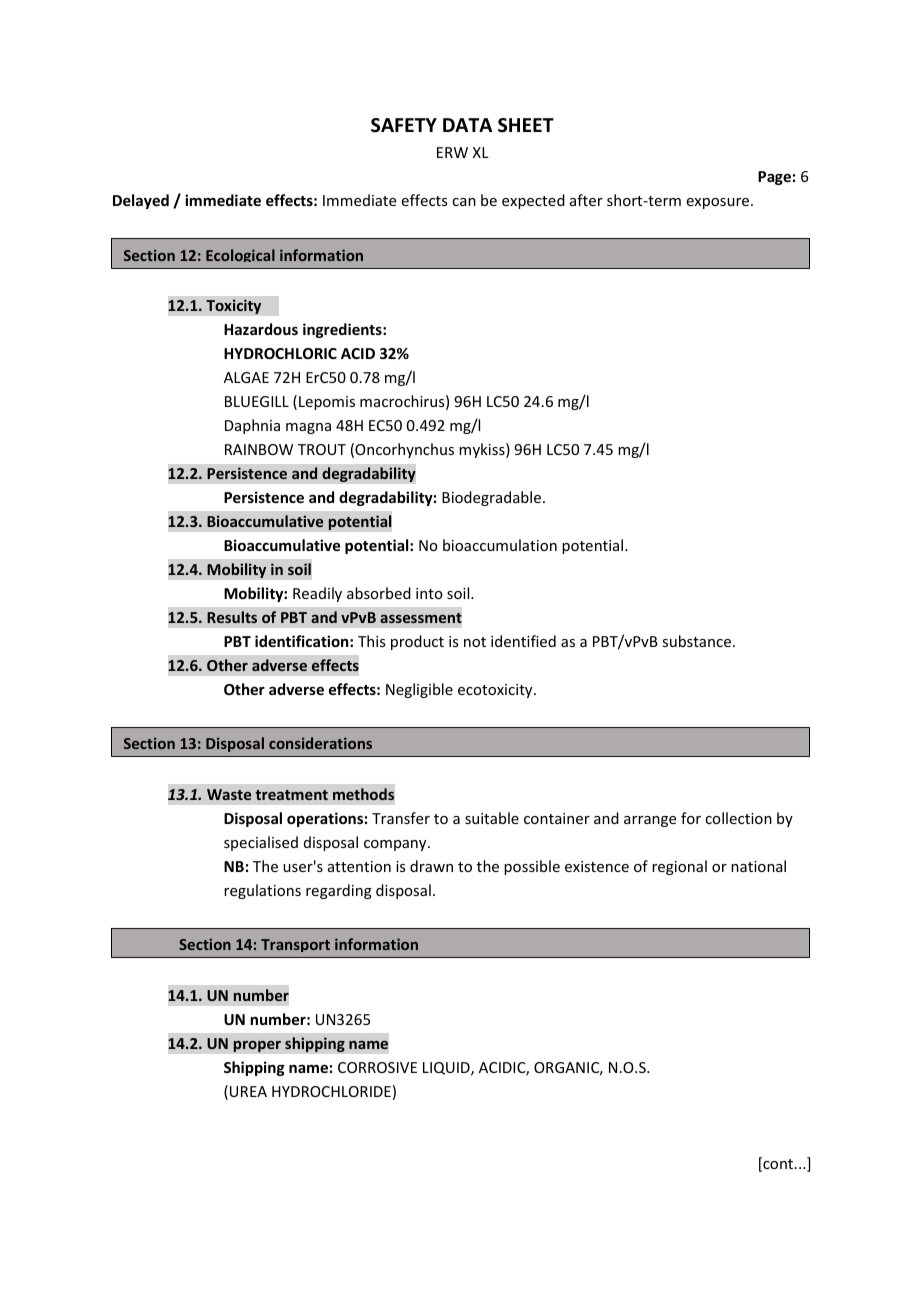  Describe the element at coordinates (257, 1046) in the screenshot. I see `proper` at that location.
